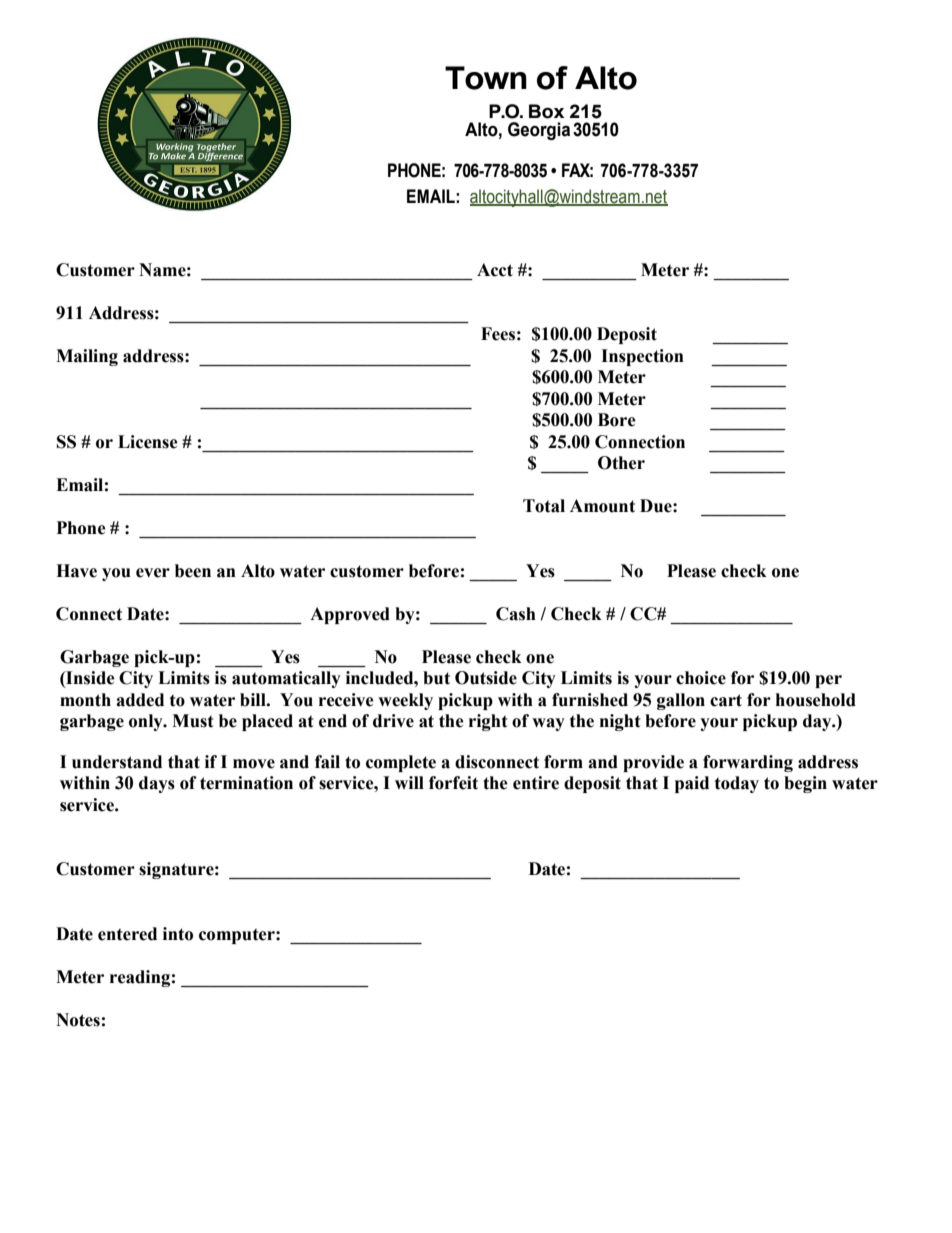  I want to click on into, so click(178, 934).
